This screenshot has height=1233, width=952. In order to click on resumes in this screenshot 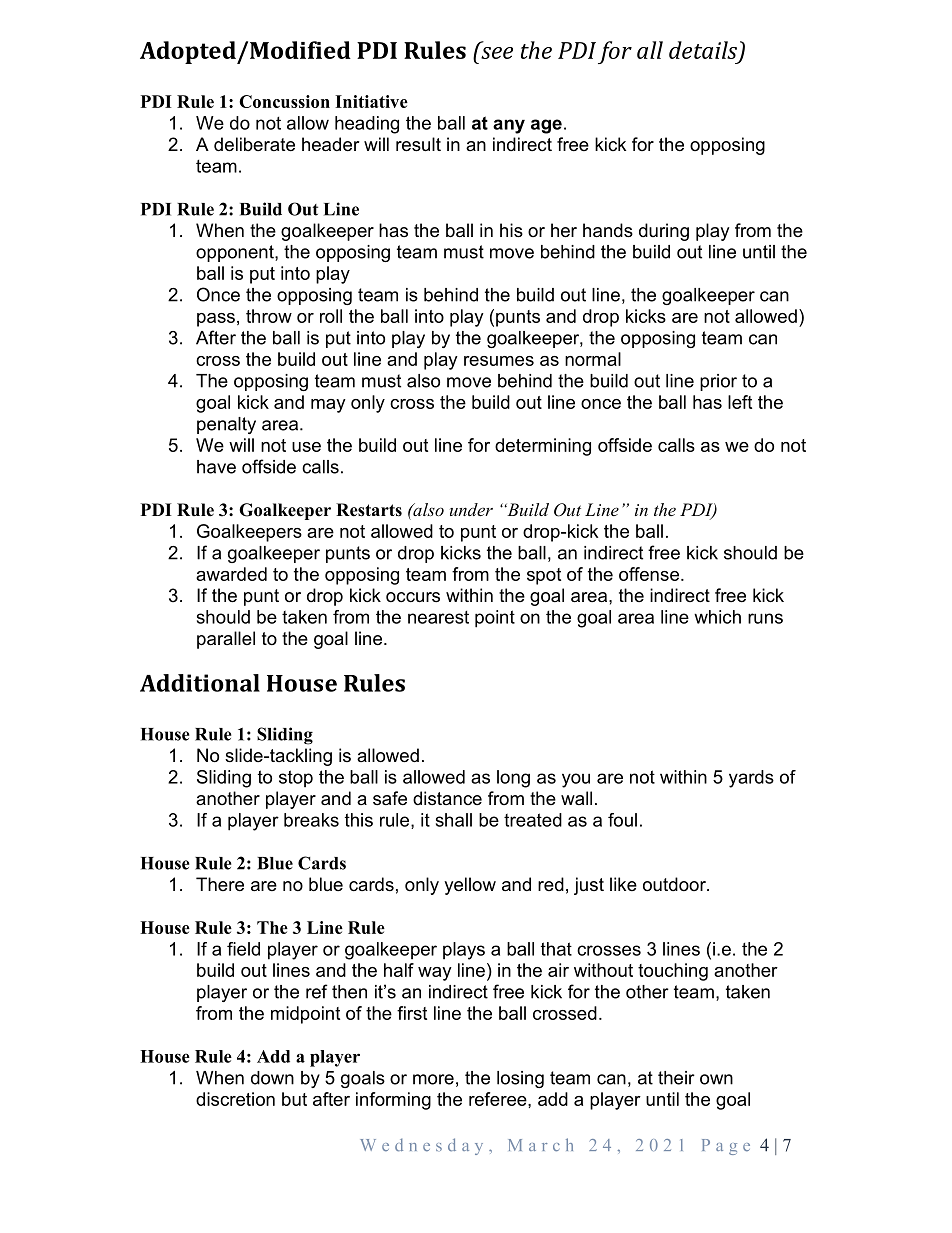, I will do `click(499, 361)`.
